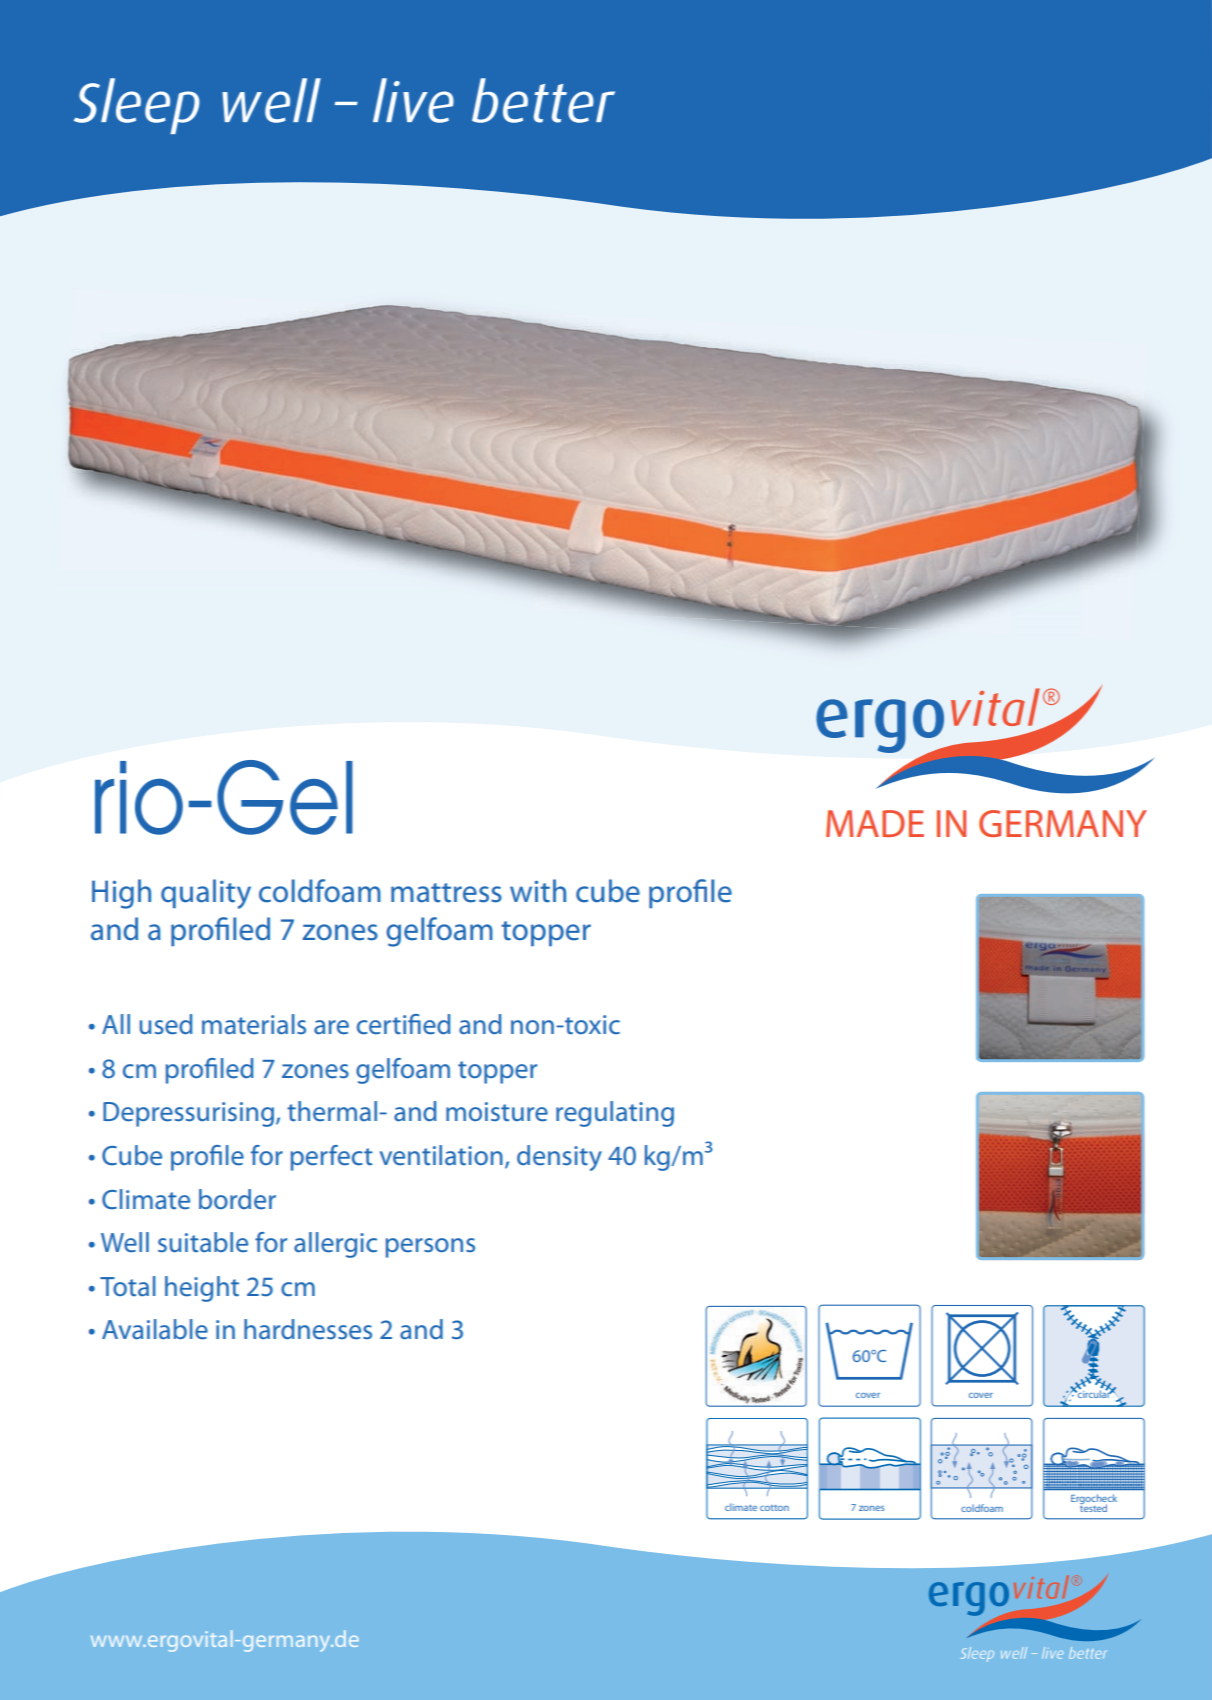  What do you see at coordinates (559, 1158) in the page?
I see `density` at bounding box center [559, 1158].
